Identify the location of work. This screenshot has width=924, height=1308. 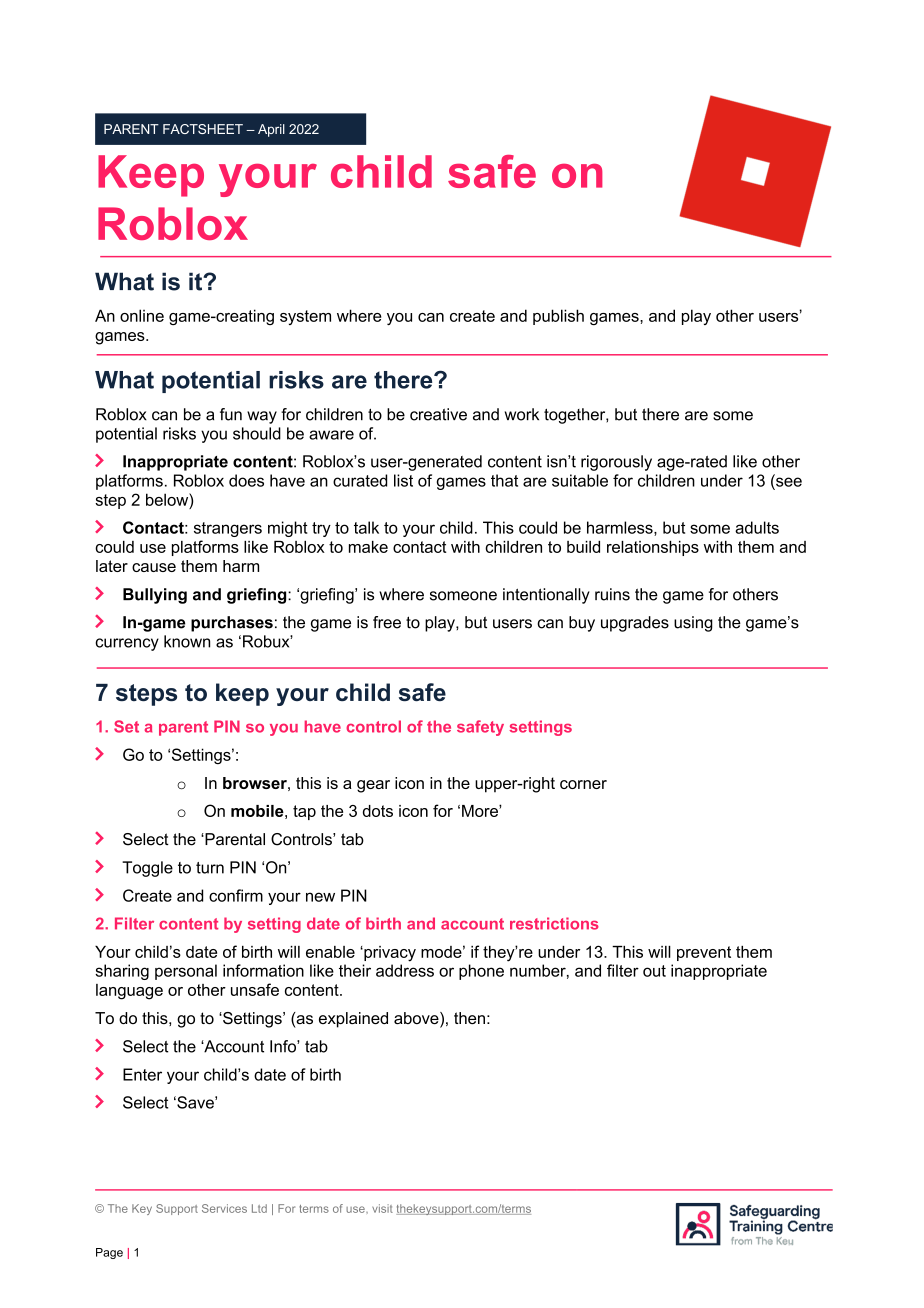
(522, 414).
